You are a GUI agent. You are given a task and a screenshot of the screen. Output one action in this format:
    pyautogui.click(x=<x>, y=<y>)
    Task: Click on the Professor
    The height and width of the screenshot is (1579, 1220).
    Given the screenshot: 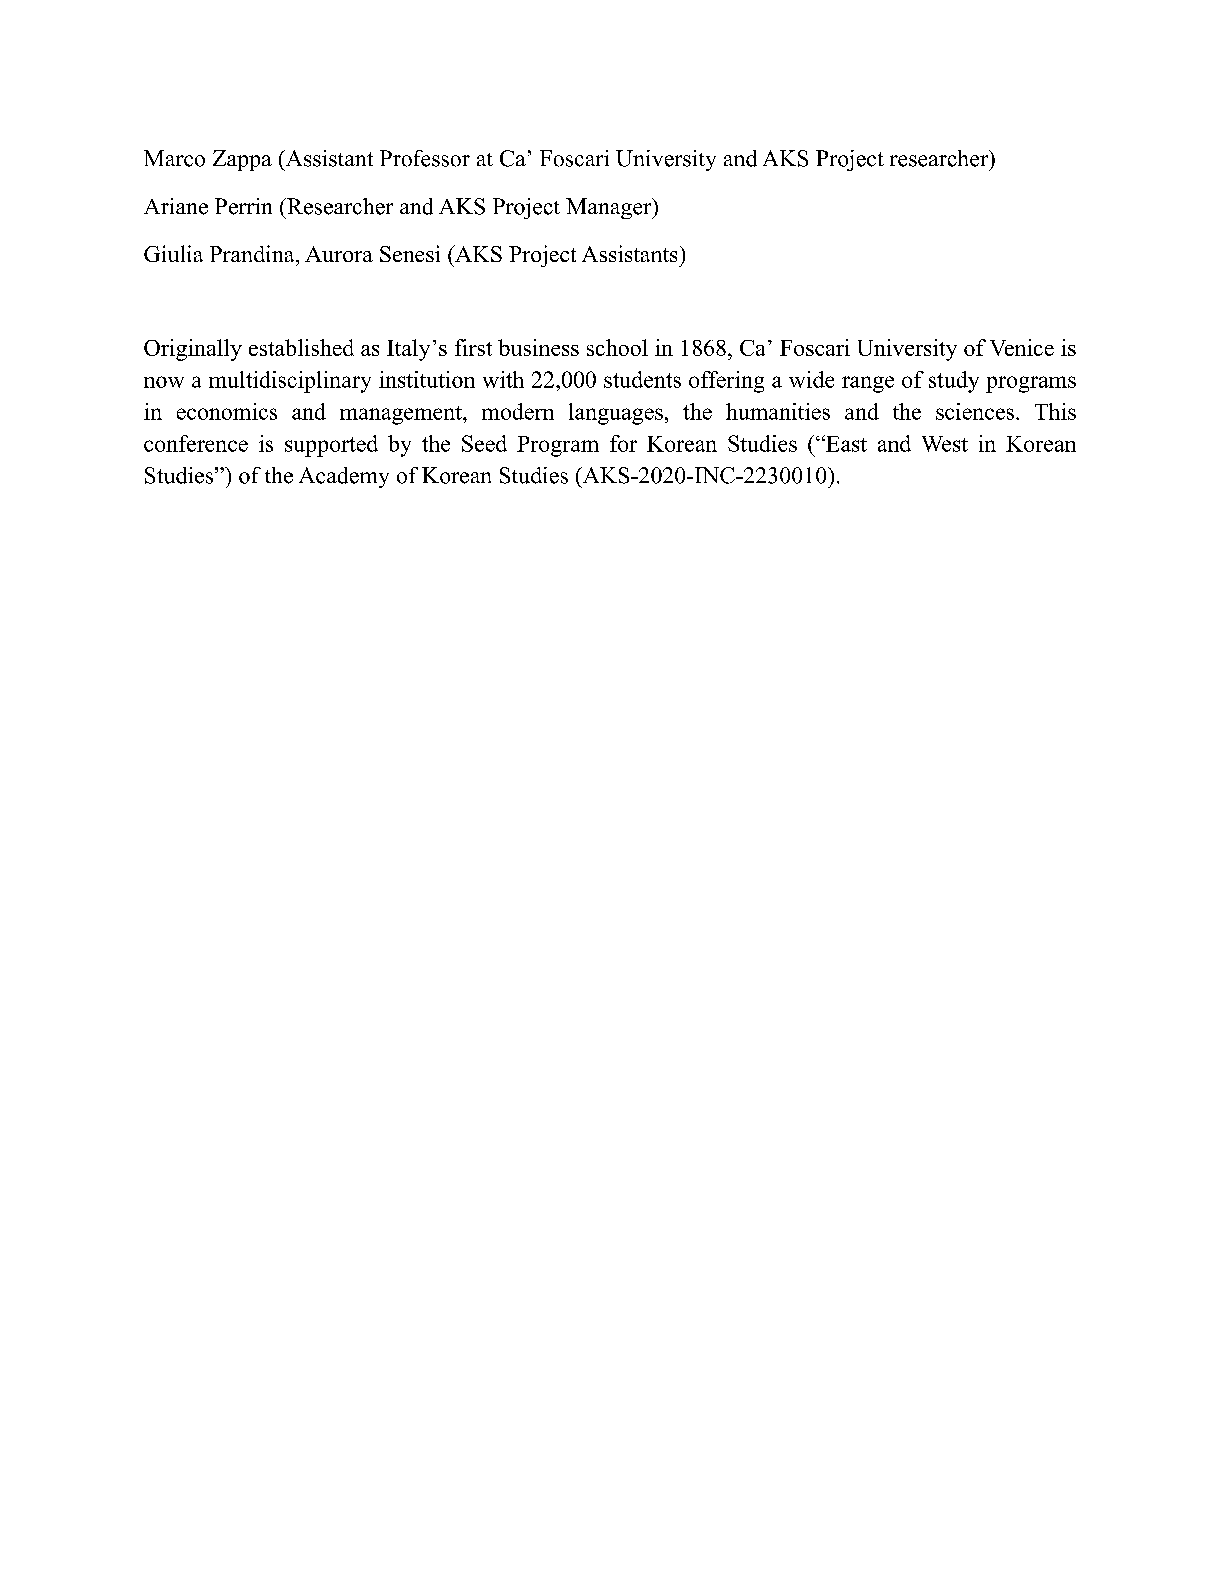 What is the action you would take?
    pyautogui.click(x=425, y=158)
